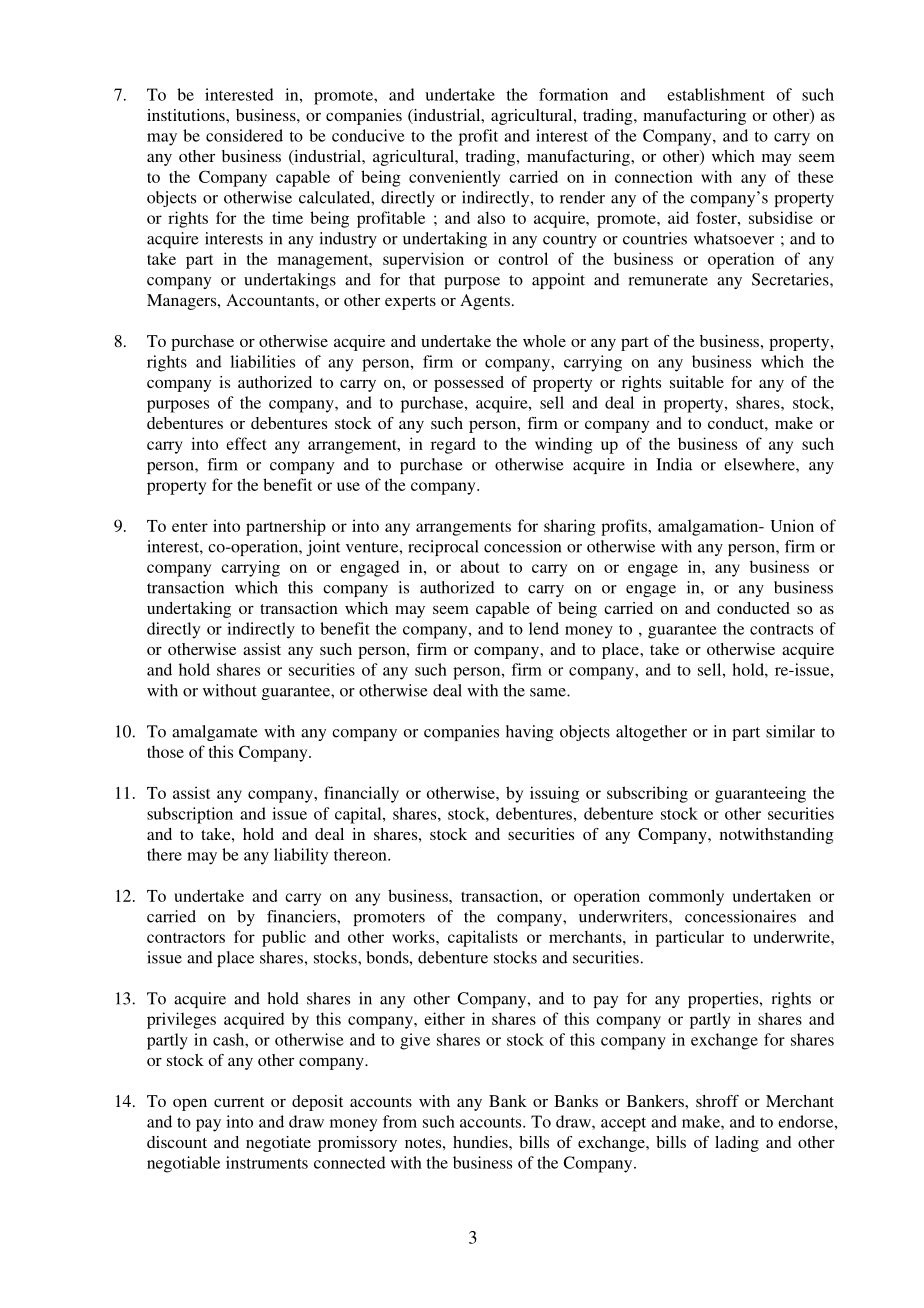  I want to click on considered, so click(244, 135).
